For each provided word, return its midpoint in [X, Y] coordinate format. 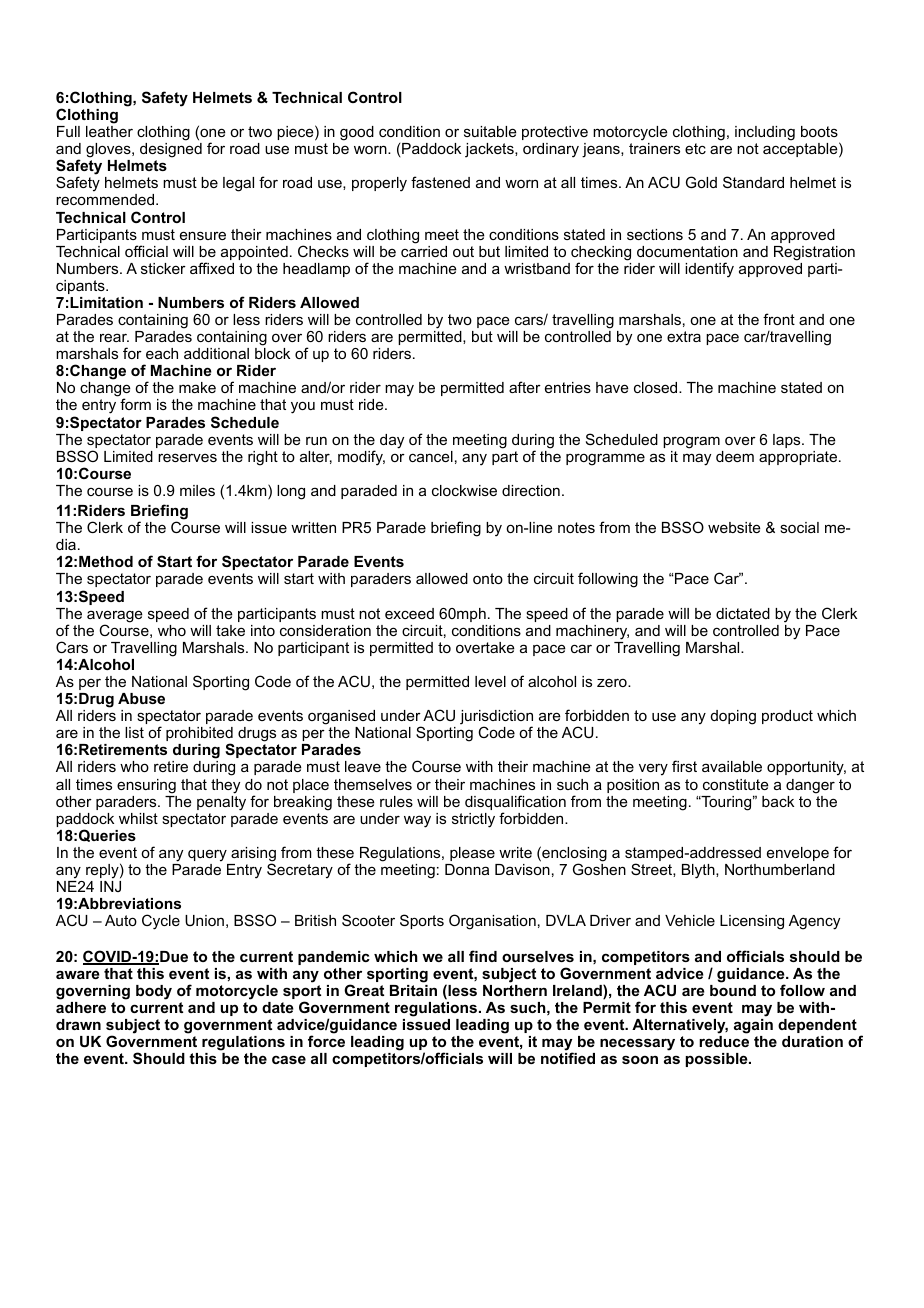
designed [171, 150]
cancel [431, 456]
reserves [187, 457]
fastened [440, 182]
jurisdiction [496, 718]
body [154, 992]
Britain [413, 990]
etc [695, 148]
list [134, 732]
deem [735, 456]
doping [733, 717]
